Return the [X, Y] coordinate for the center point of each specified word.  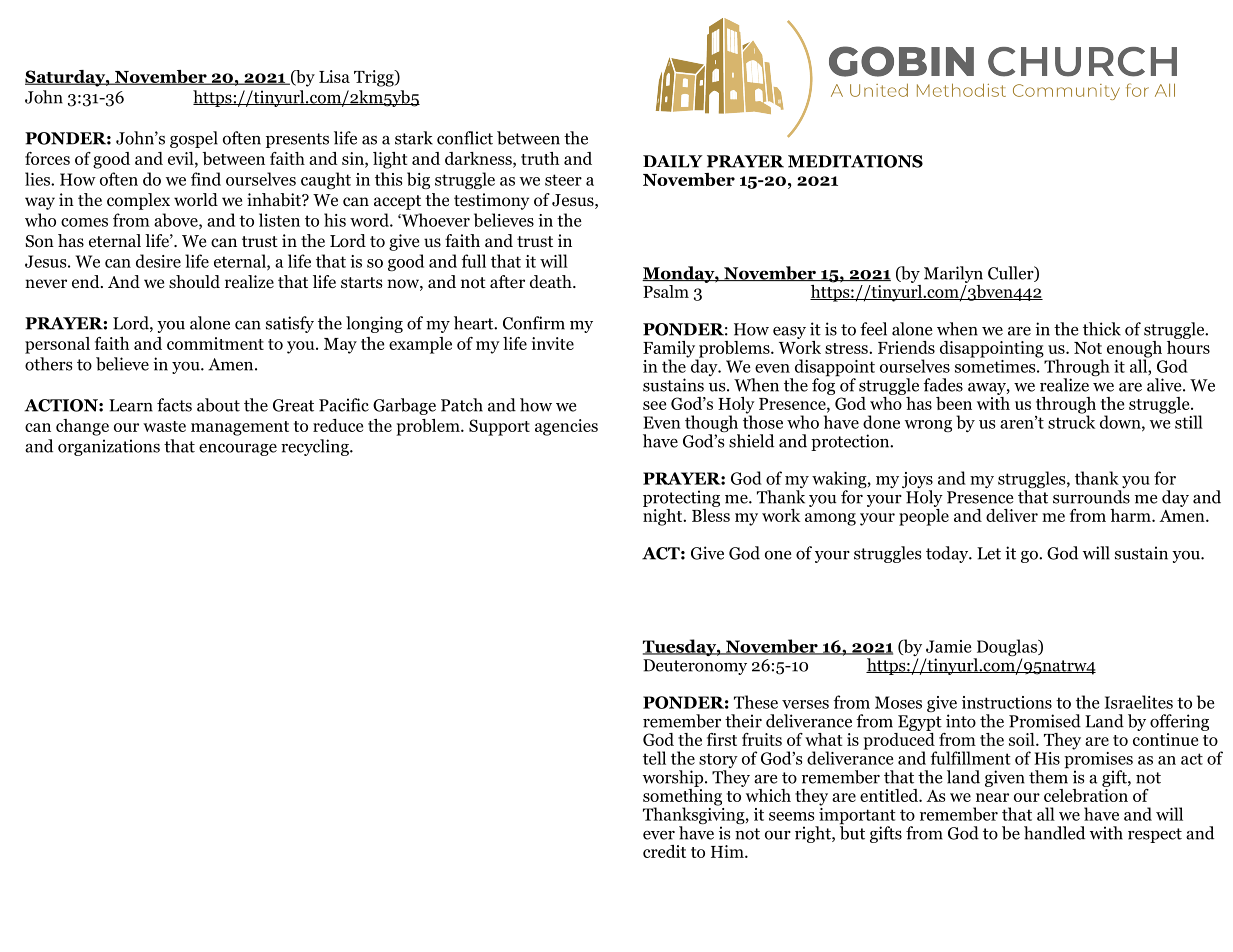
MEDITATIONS [855, 161]
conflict [465, 138]
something [682, 797]
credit [664, 851]
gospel [194, 139]
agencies [566, 427]
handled [1054, 833]
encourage [238, 449]
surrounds [1091, 497]
